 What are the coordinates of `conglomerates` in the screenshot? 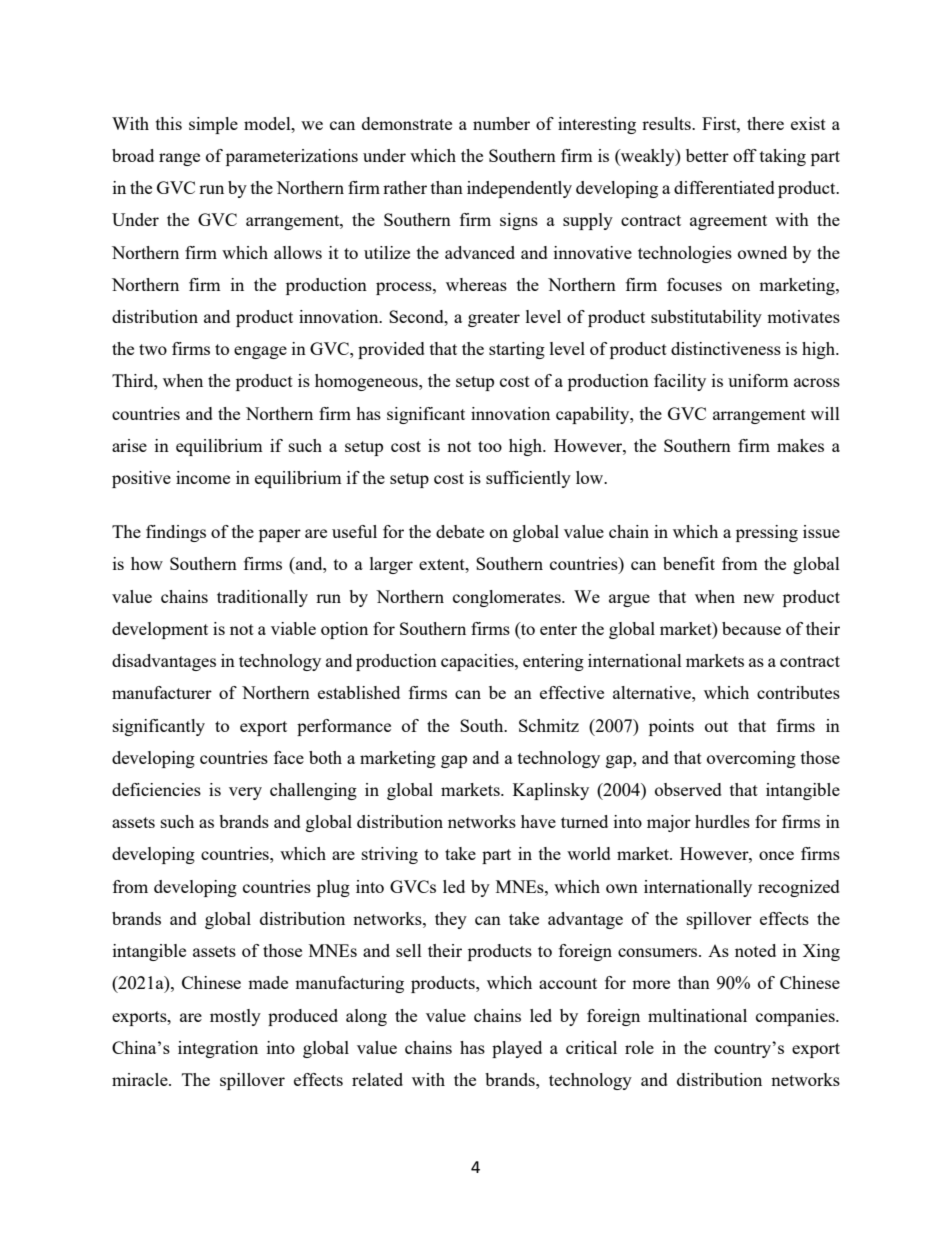 It's located at (508, 598).
